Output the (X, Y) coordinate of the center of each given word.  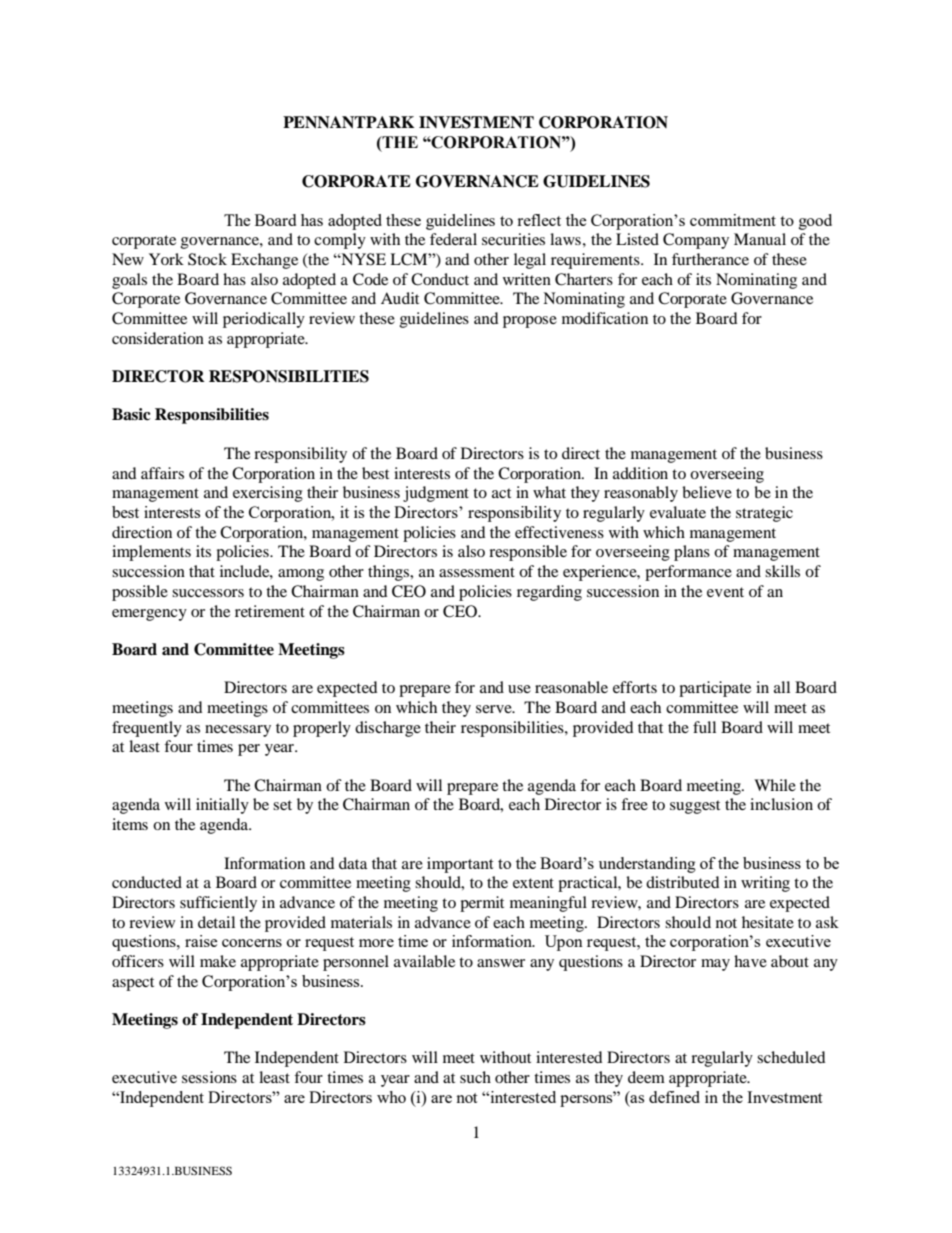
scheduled (791, 1057)
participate (715, 689)
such (475, 1077)
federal (453, 239)
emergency (149, 615)
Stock (207, 259)
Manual (760, 239)
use (519, 689)
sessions (209, 1077)
